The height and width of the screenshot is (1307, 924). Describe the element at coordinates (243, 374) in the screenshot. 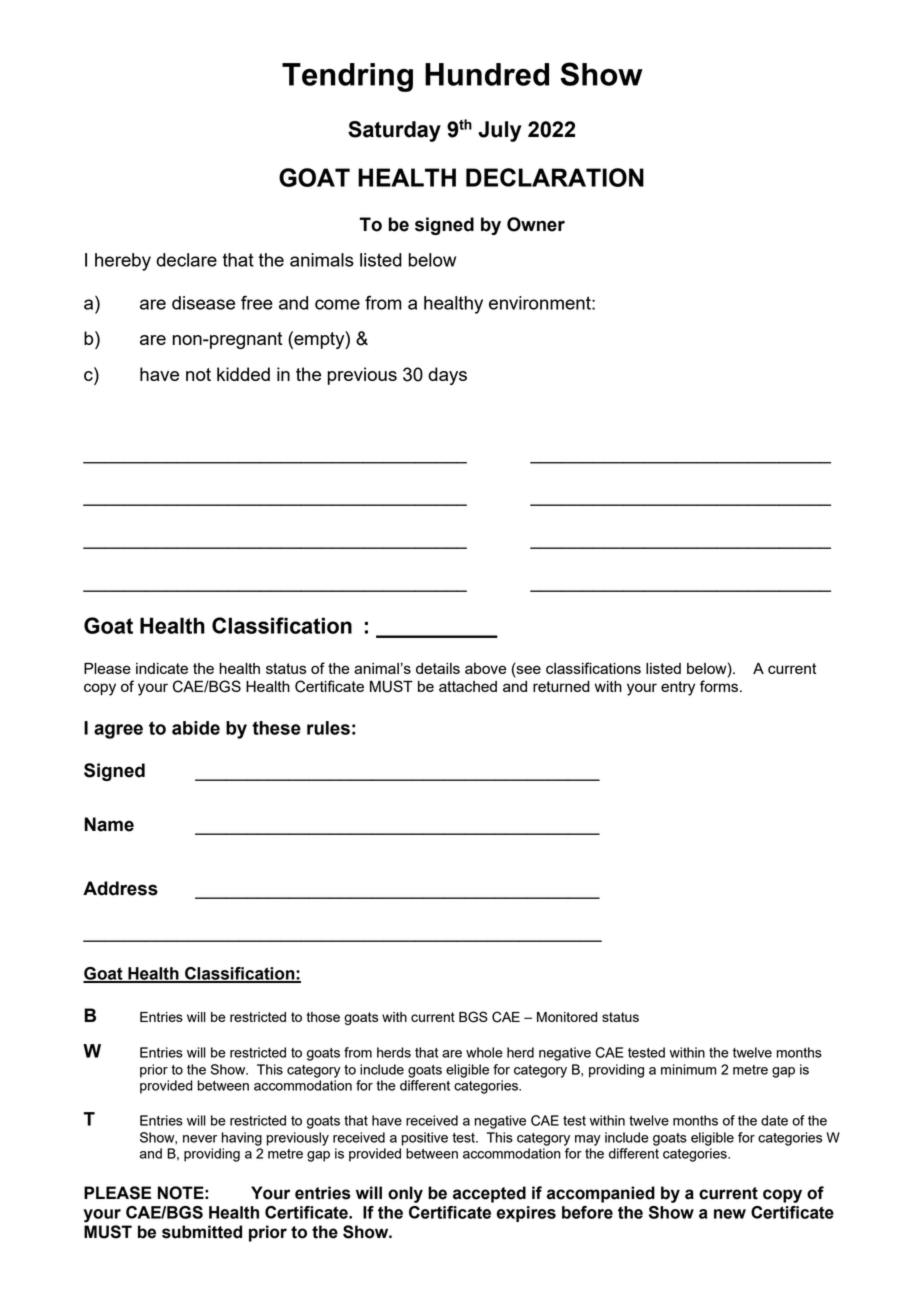

I see `kidded` at that location.
